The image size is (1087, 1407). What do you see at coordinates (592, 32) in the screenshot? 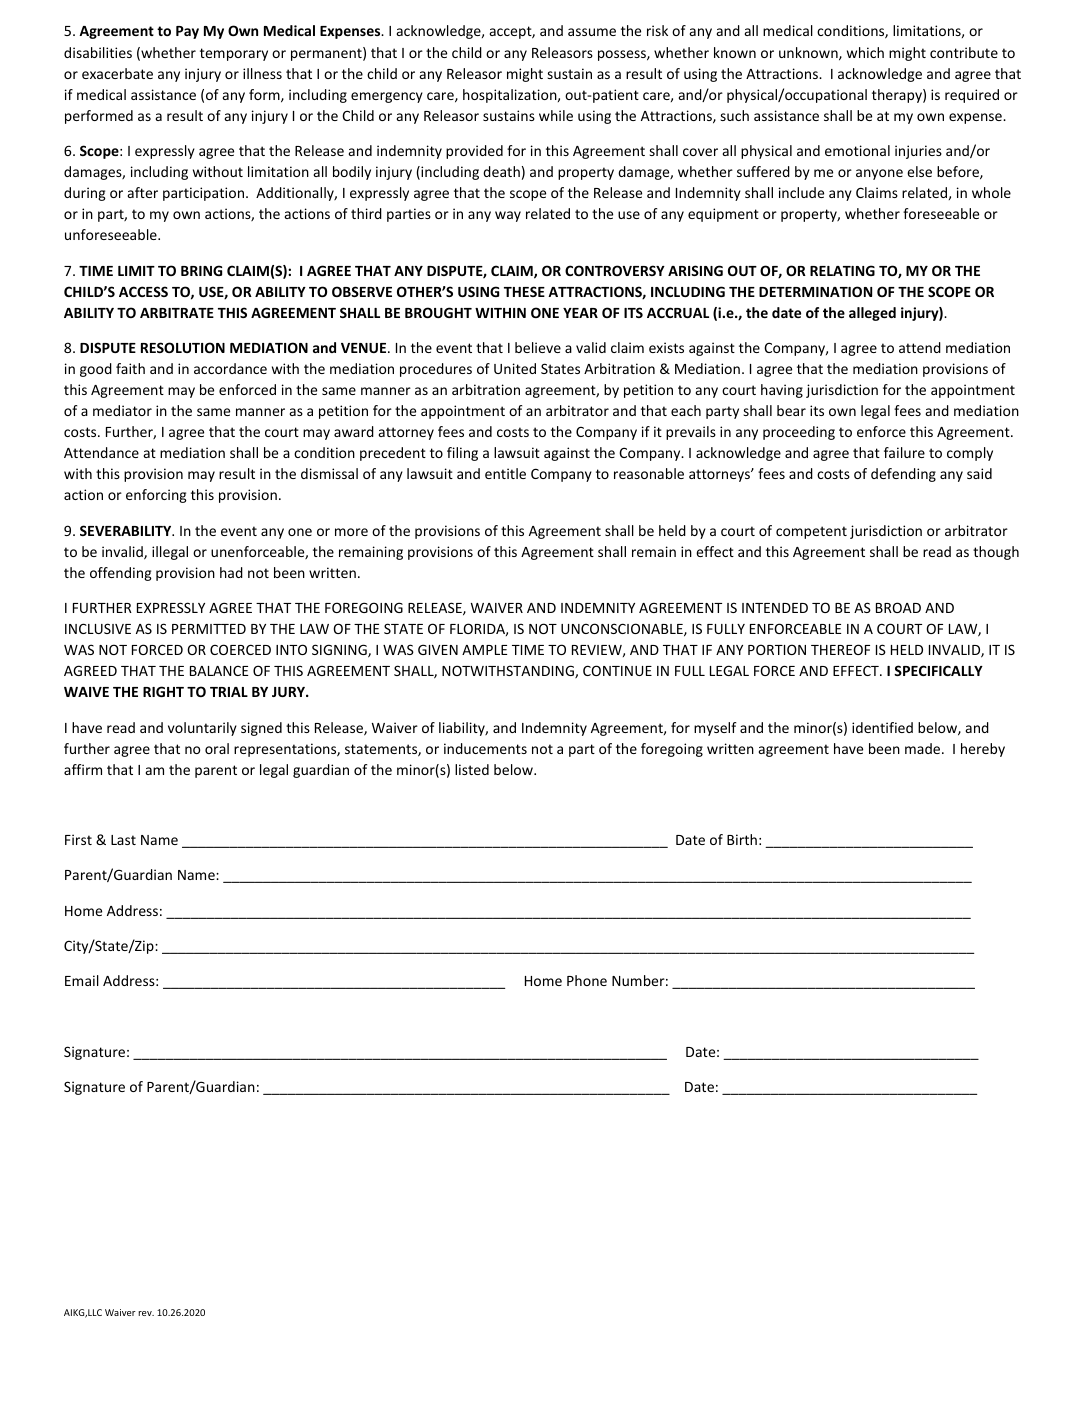
I see `assume` at bounding box center [592, 32].
